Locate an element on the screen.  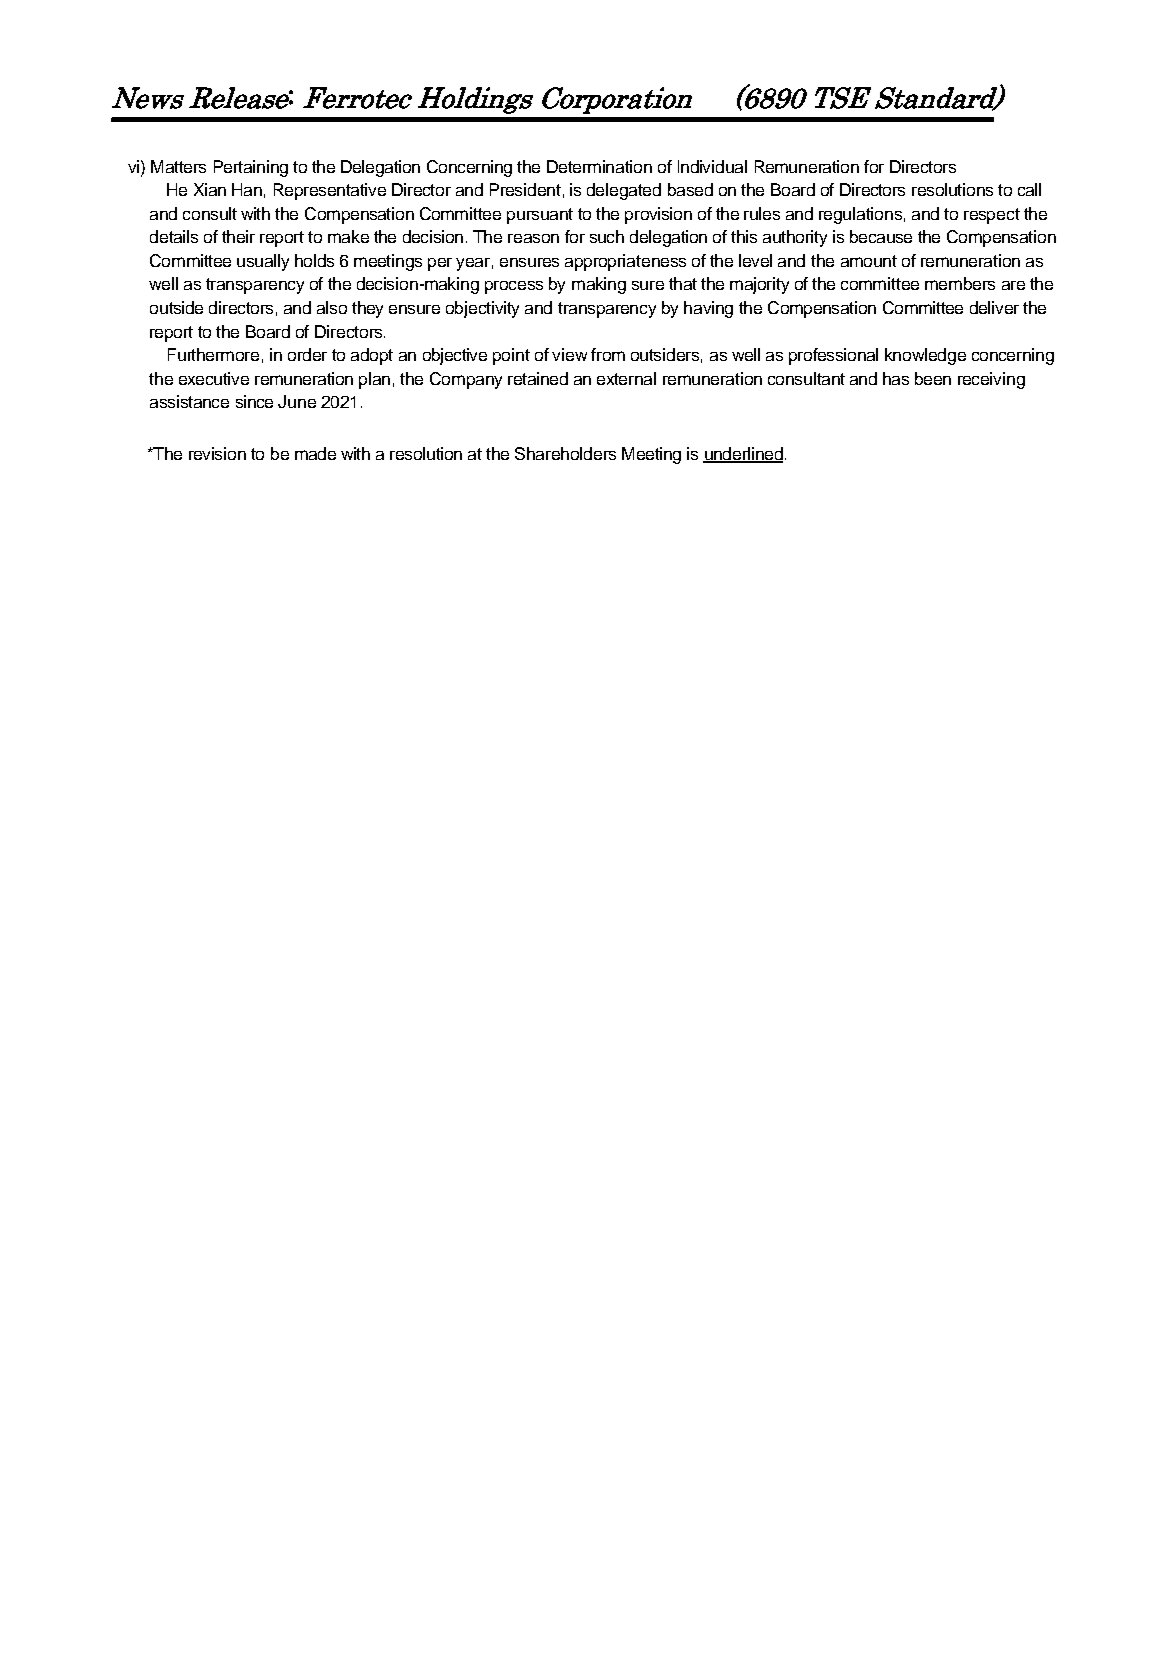
Shareholders is located at coordinates (565, 453).
